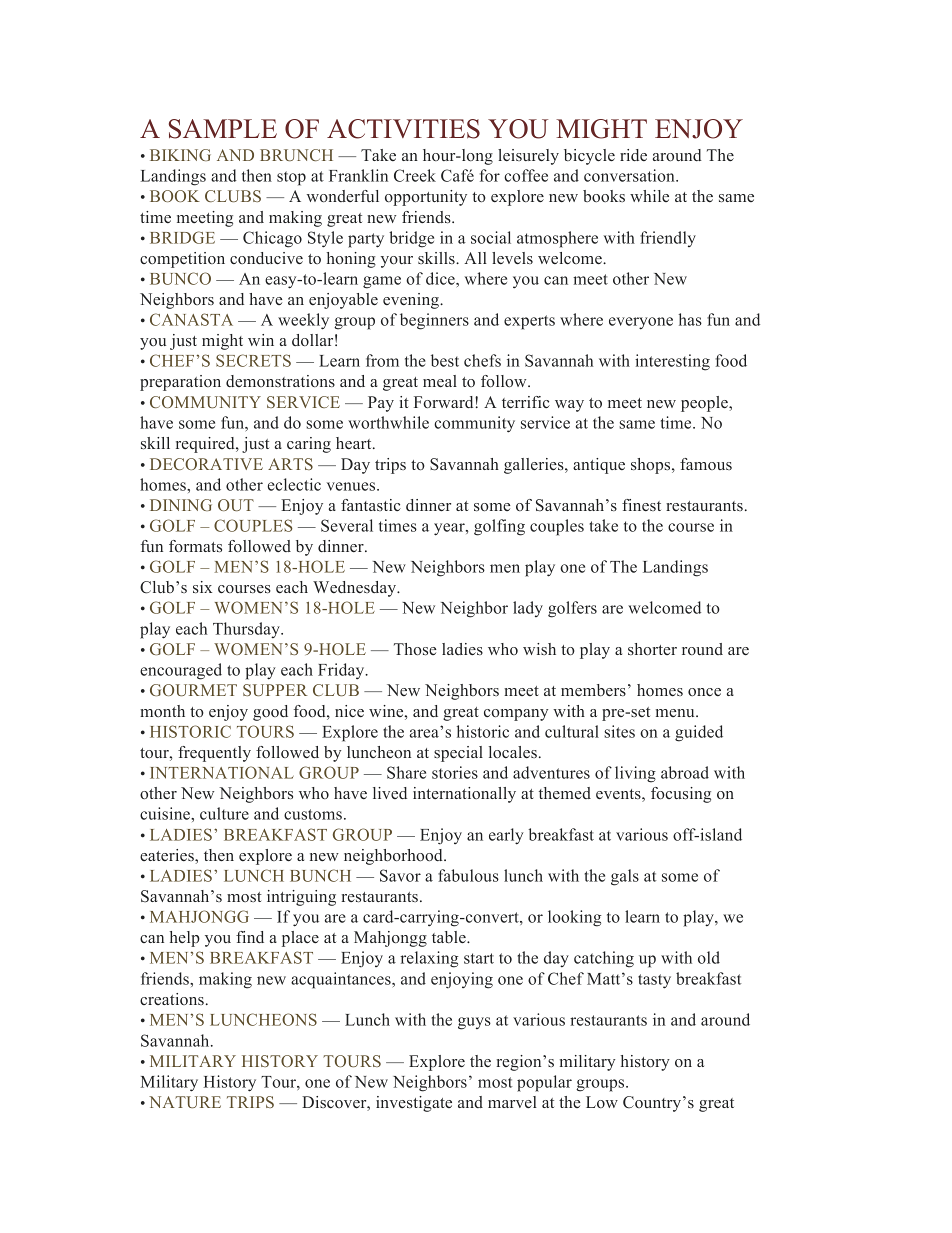  I want to click on fabulous, so click(468, 875).
